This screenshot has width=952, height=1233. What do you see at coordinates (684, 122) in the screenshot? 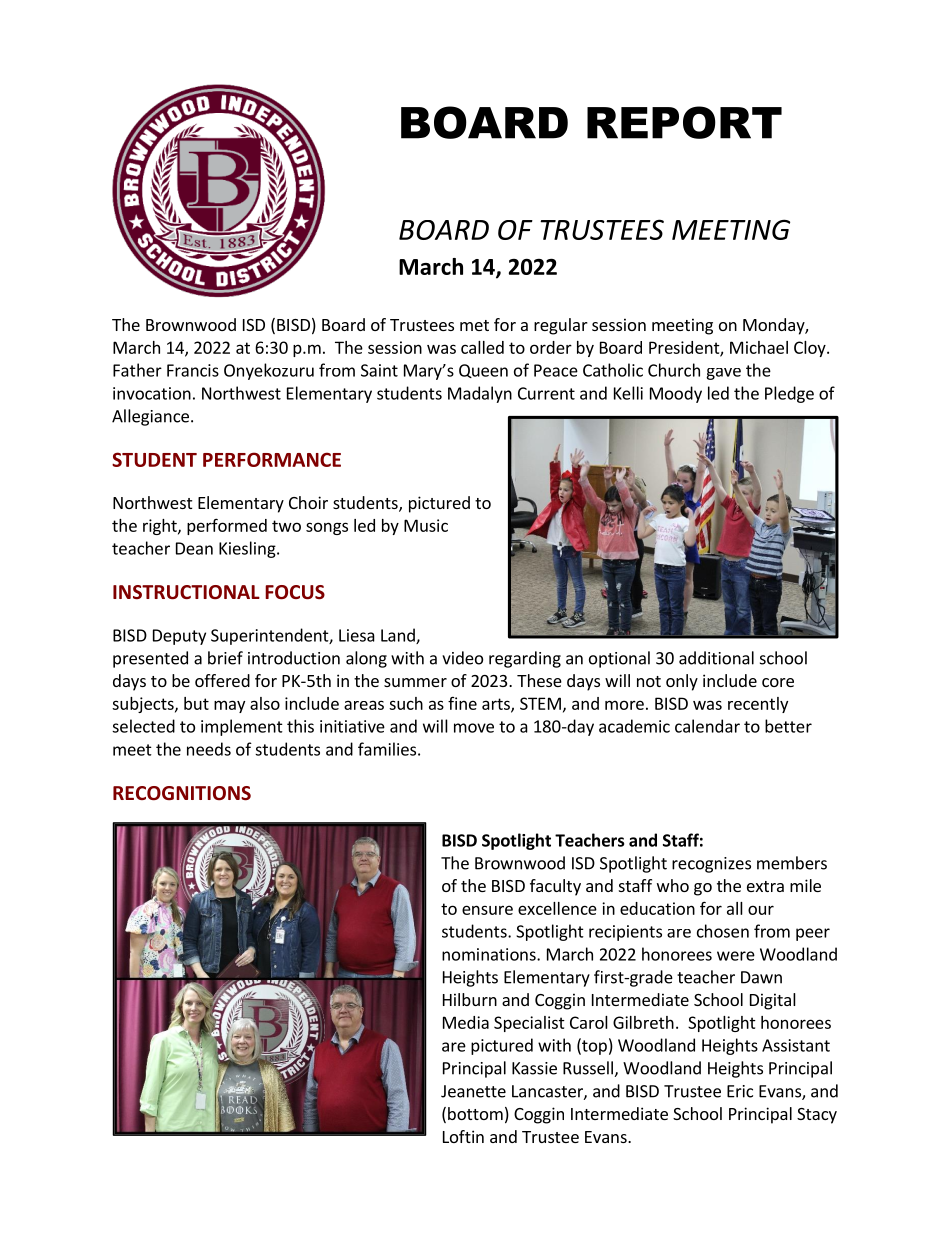
I see `REPORT` at bounding box center [684, 122].
